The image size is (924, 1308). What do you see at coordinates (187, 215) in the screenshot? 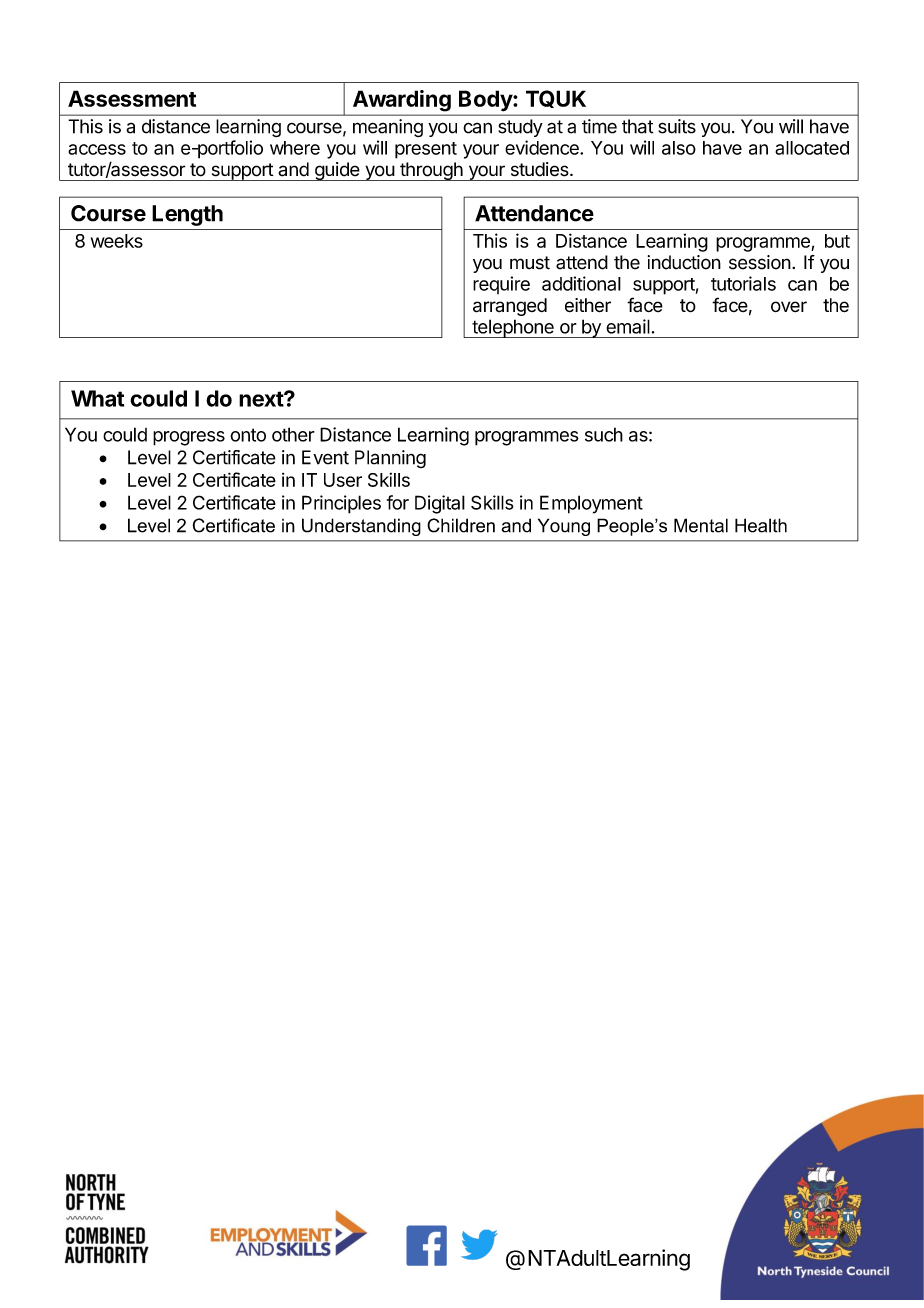
I see `Length` at bounding box center [187, 215].
